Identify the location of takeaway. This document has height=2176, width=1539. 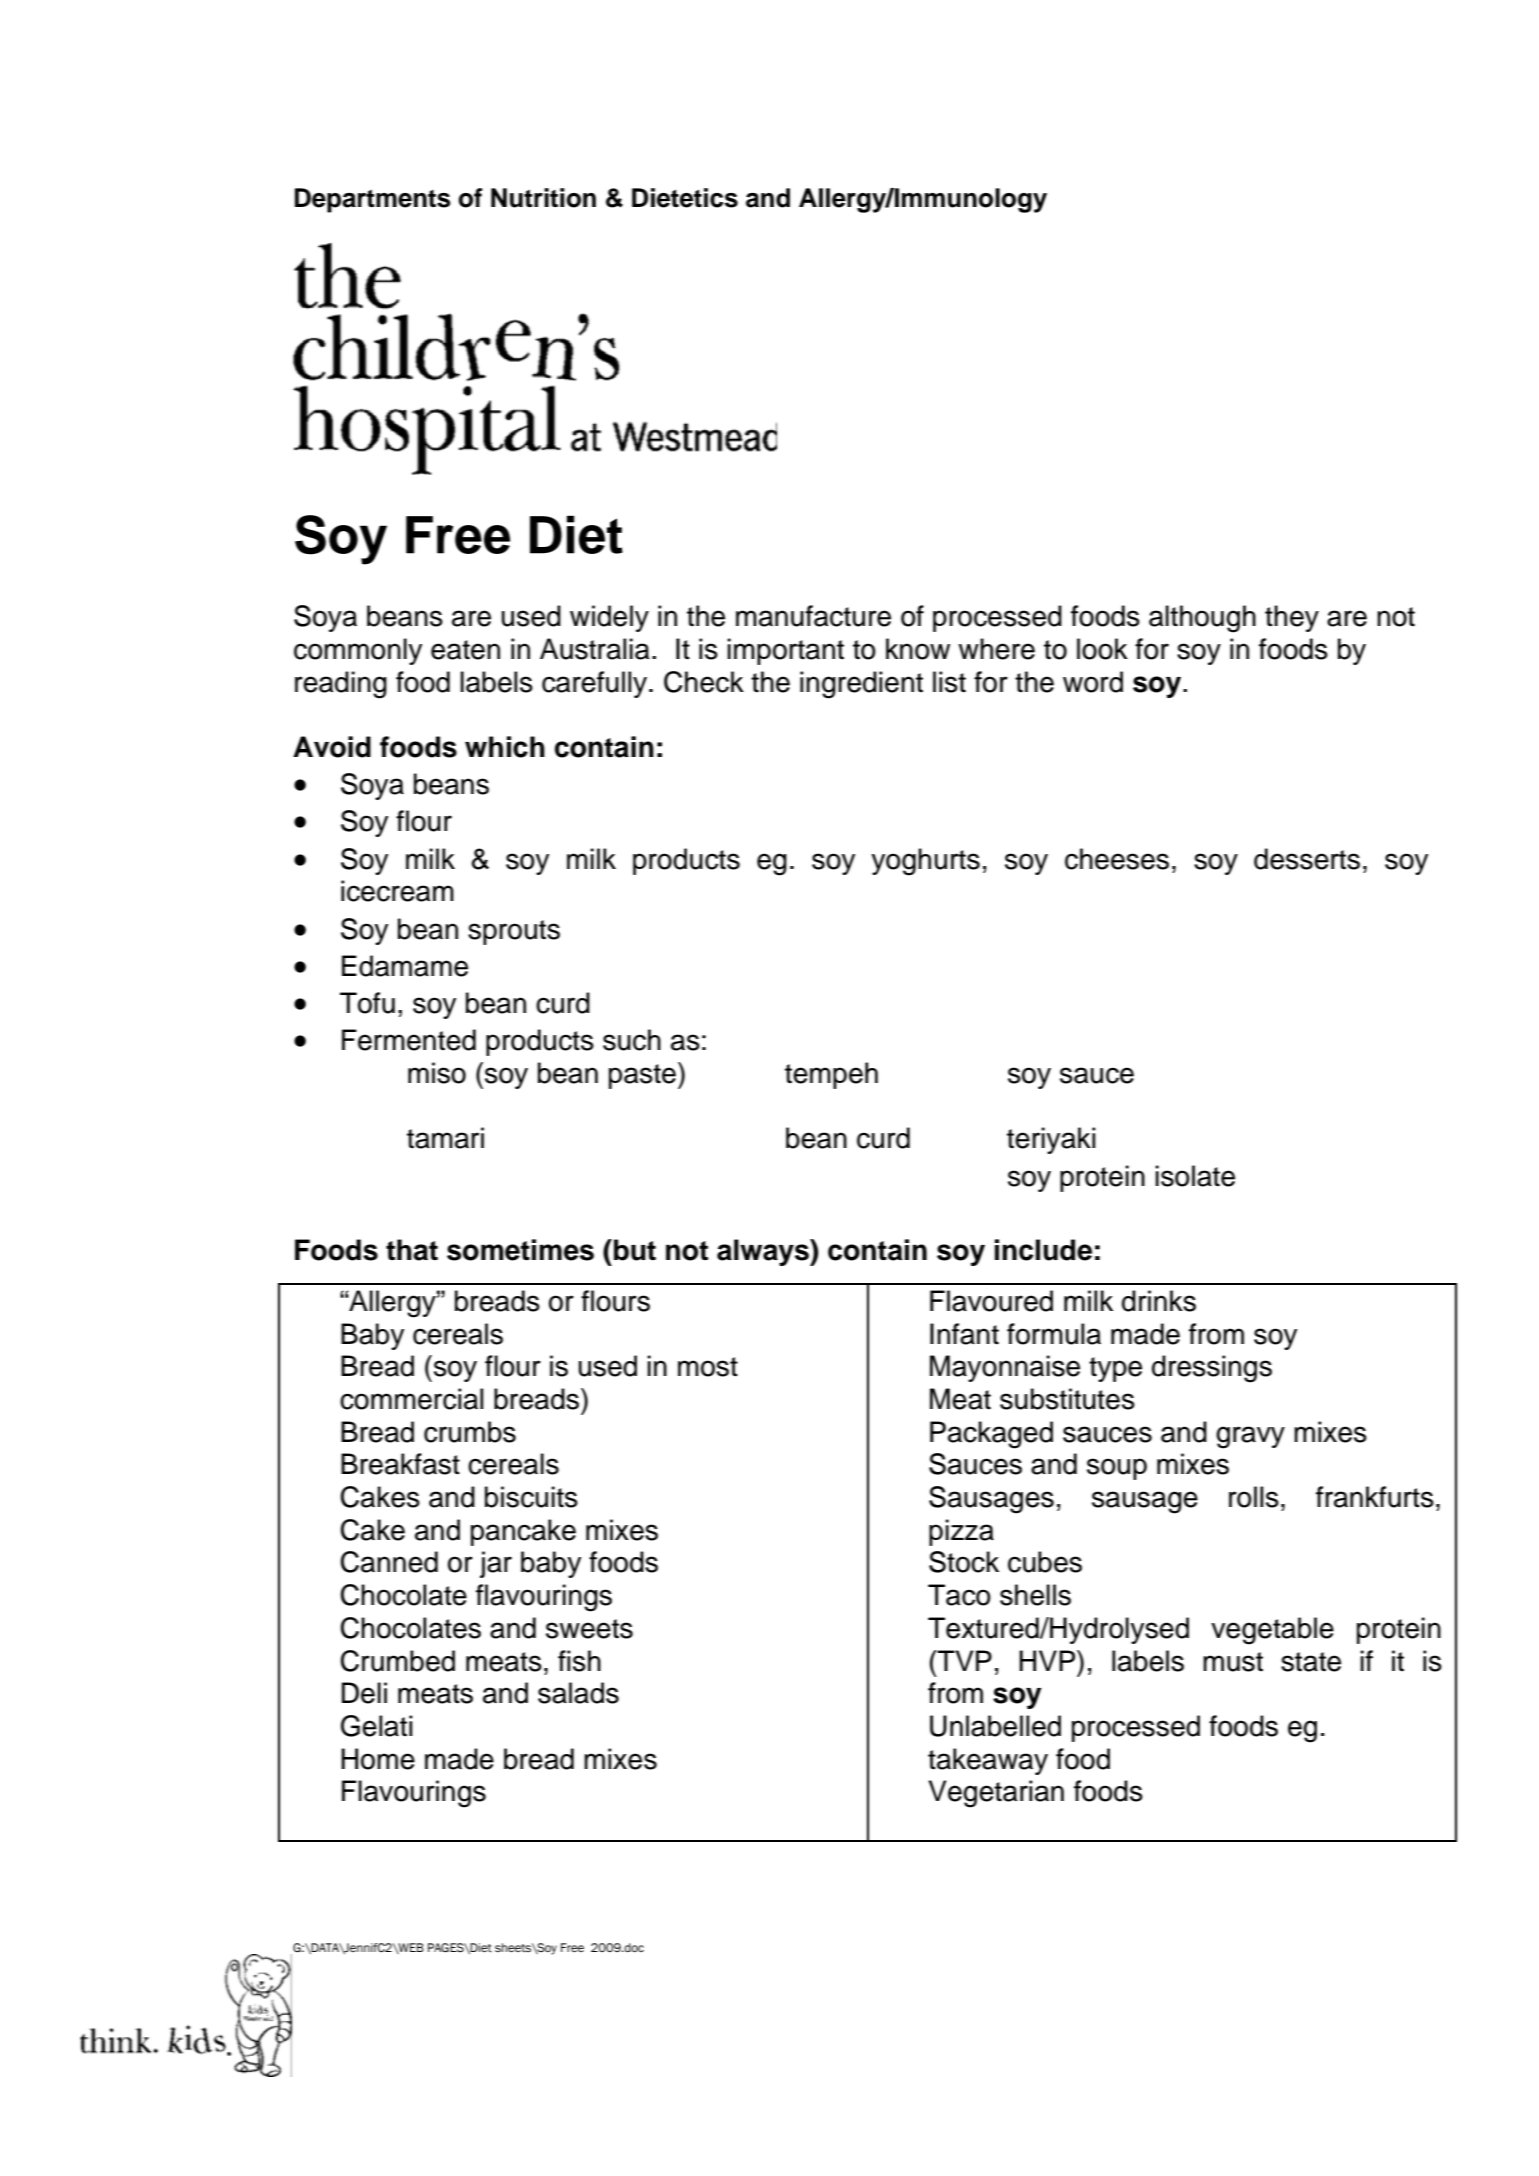
(988, 1761).
